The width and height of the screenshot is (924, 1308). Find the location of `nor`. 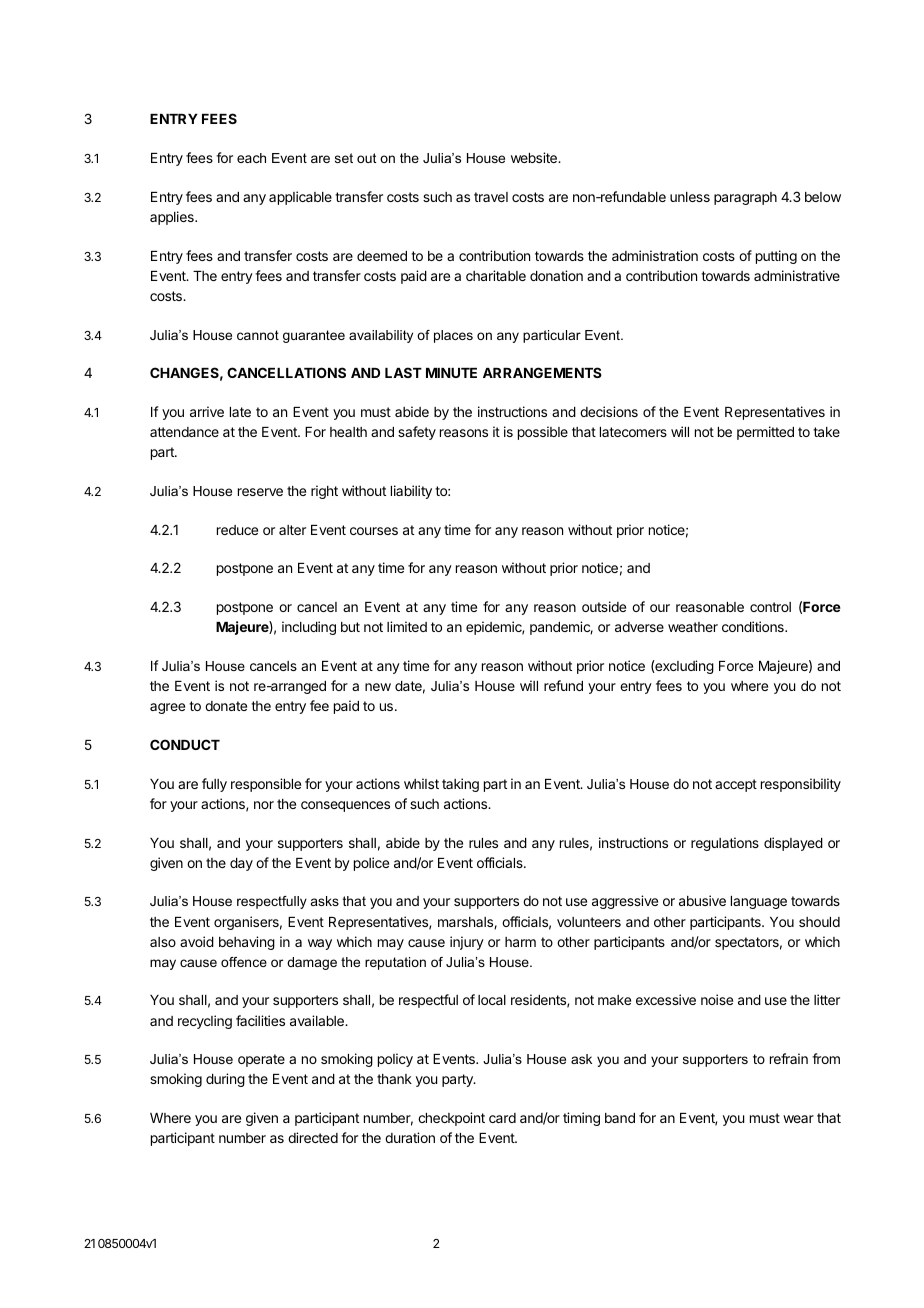

nor is located at coordinates (264, 805).
